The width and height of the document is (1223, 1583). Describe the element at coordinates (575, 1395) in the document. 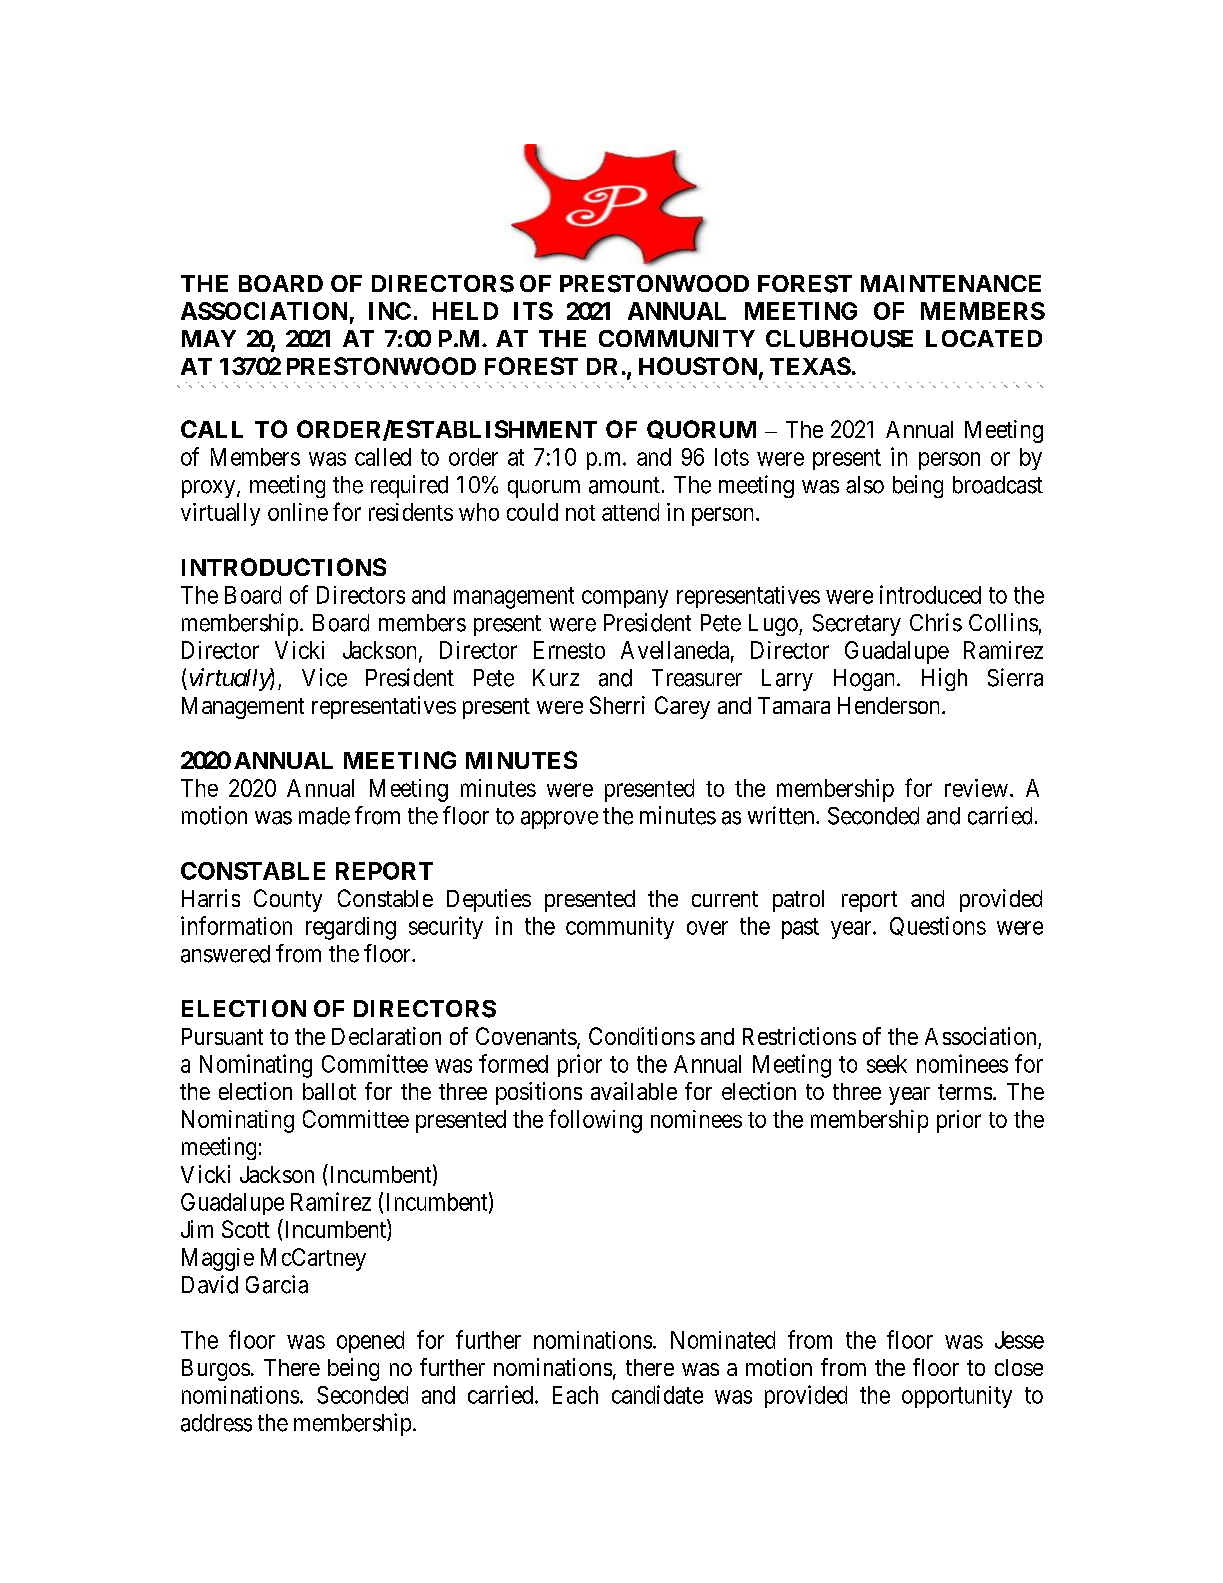

I see `Each` at that location.
